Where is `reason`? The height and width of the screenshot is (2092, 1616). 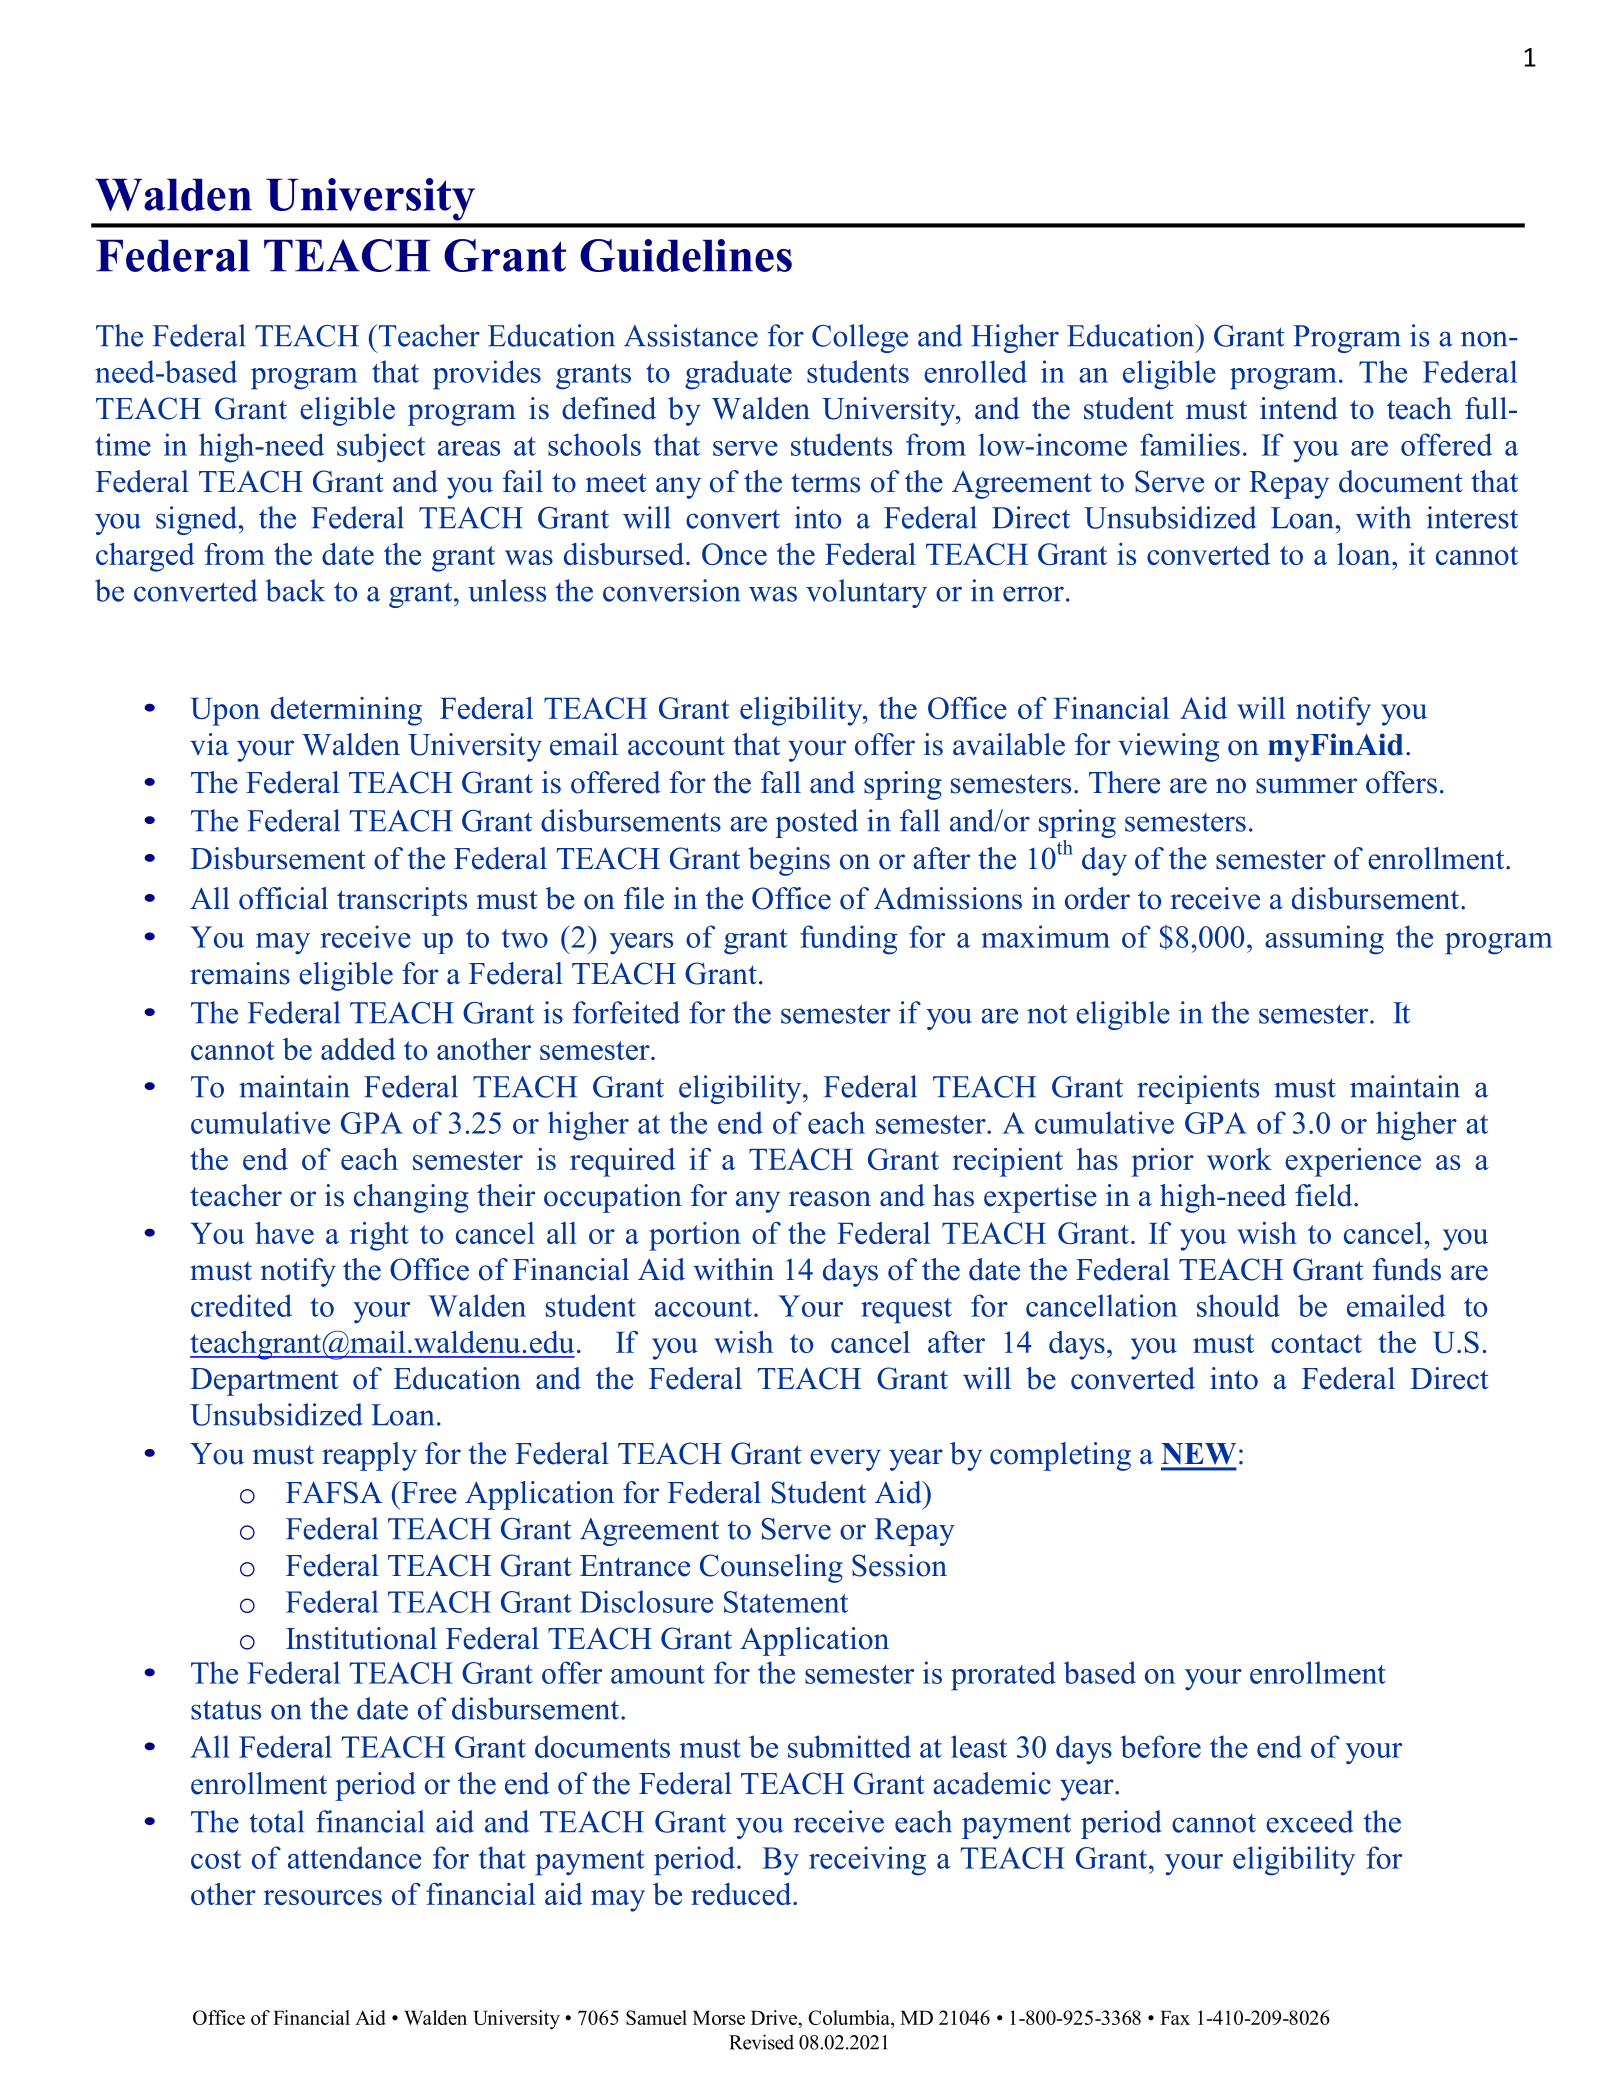 reason is located at coordinates (830, 1199).
